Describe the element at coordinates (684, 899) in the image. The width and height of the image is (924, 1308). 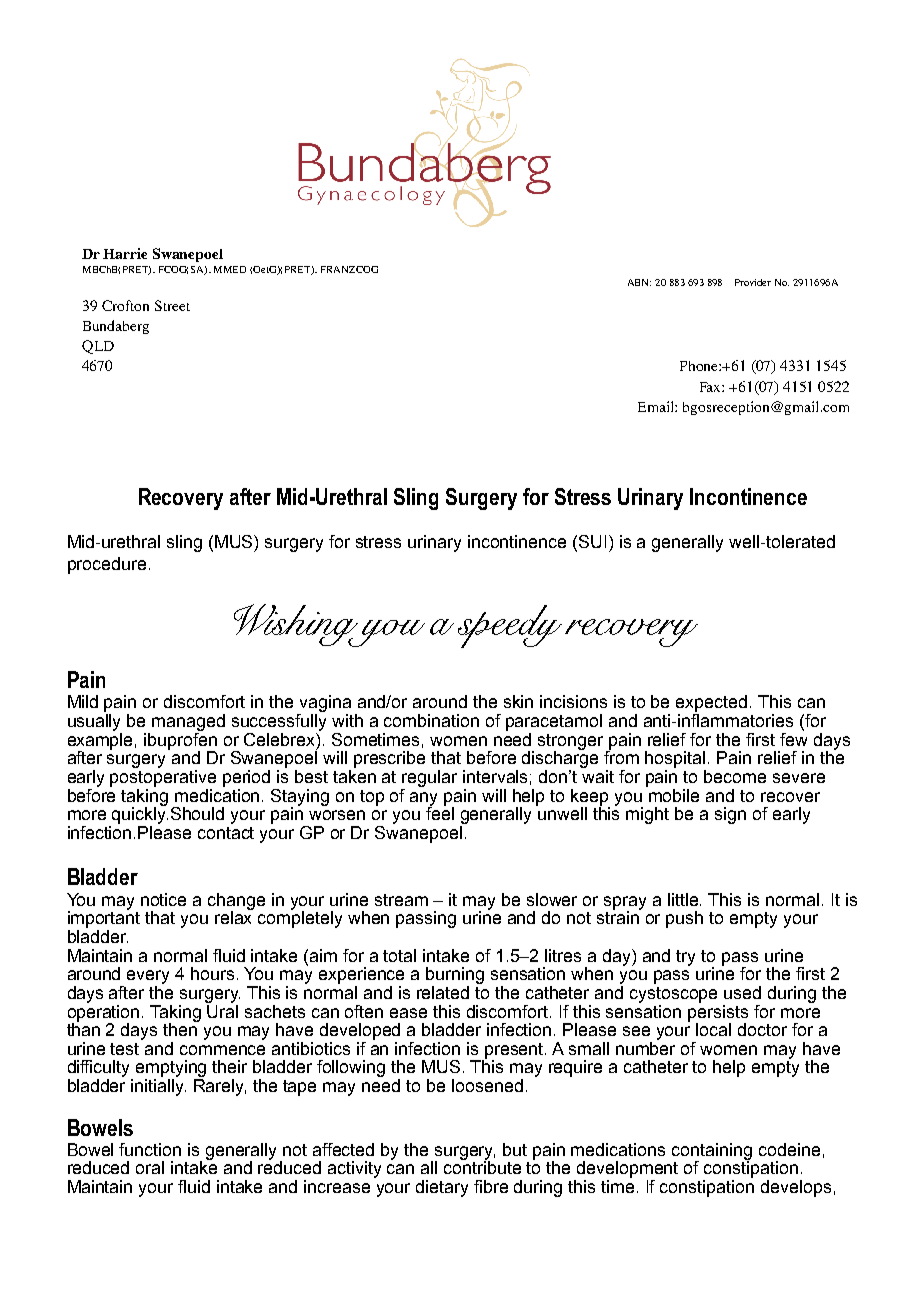
I see `little` at that location.
